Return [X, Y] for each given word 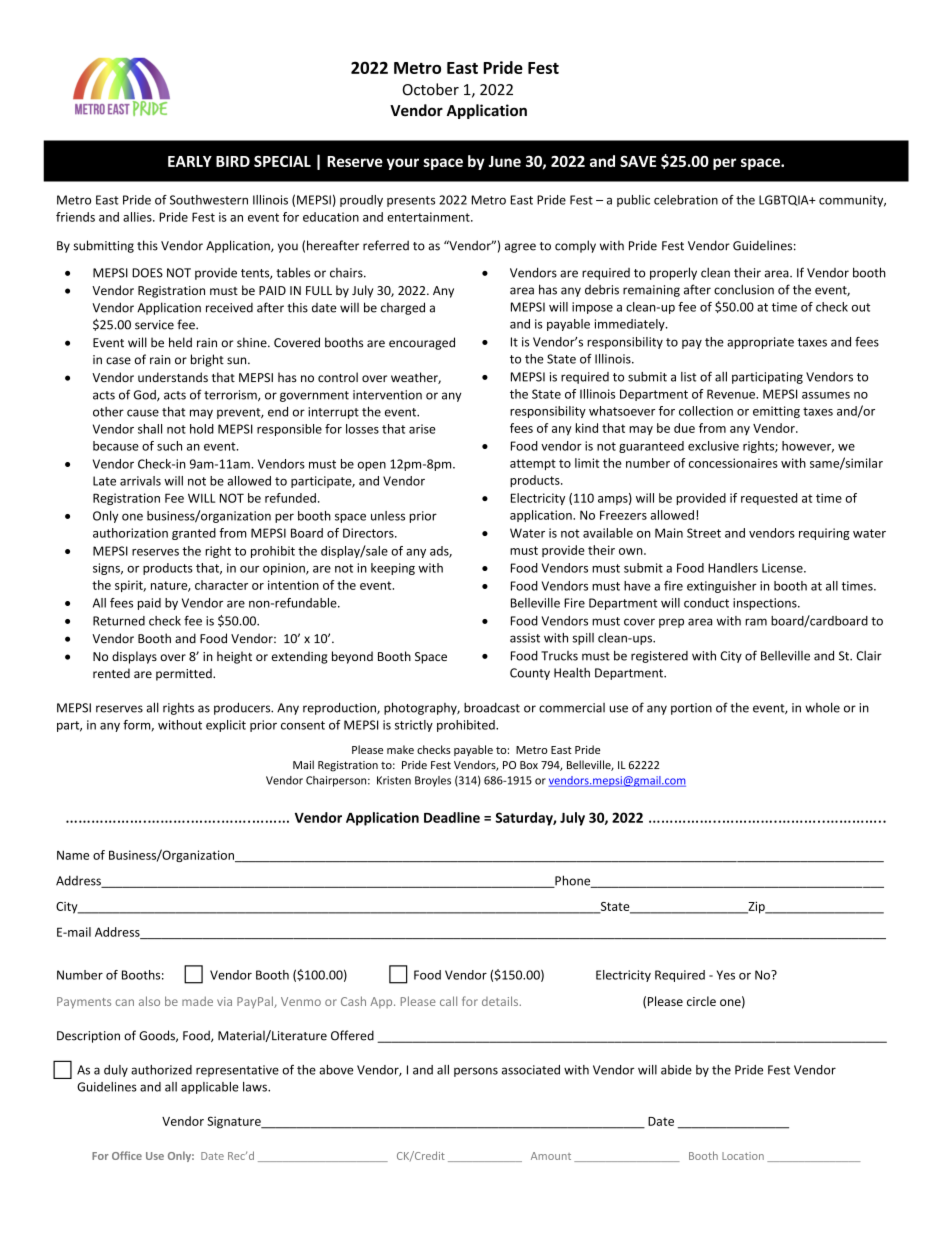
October [430, 89]
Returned [119, 621]
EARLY [190, 161]
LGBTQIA [785, 200]
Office [127, 1155]
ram [756, 622]
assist [525, 638]
